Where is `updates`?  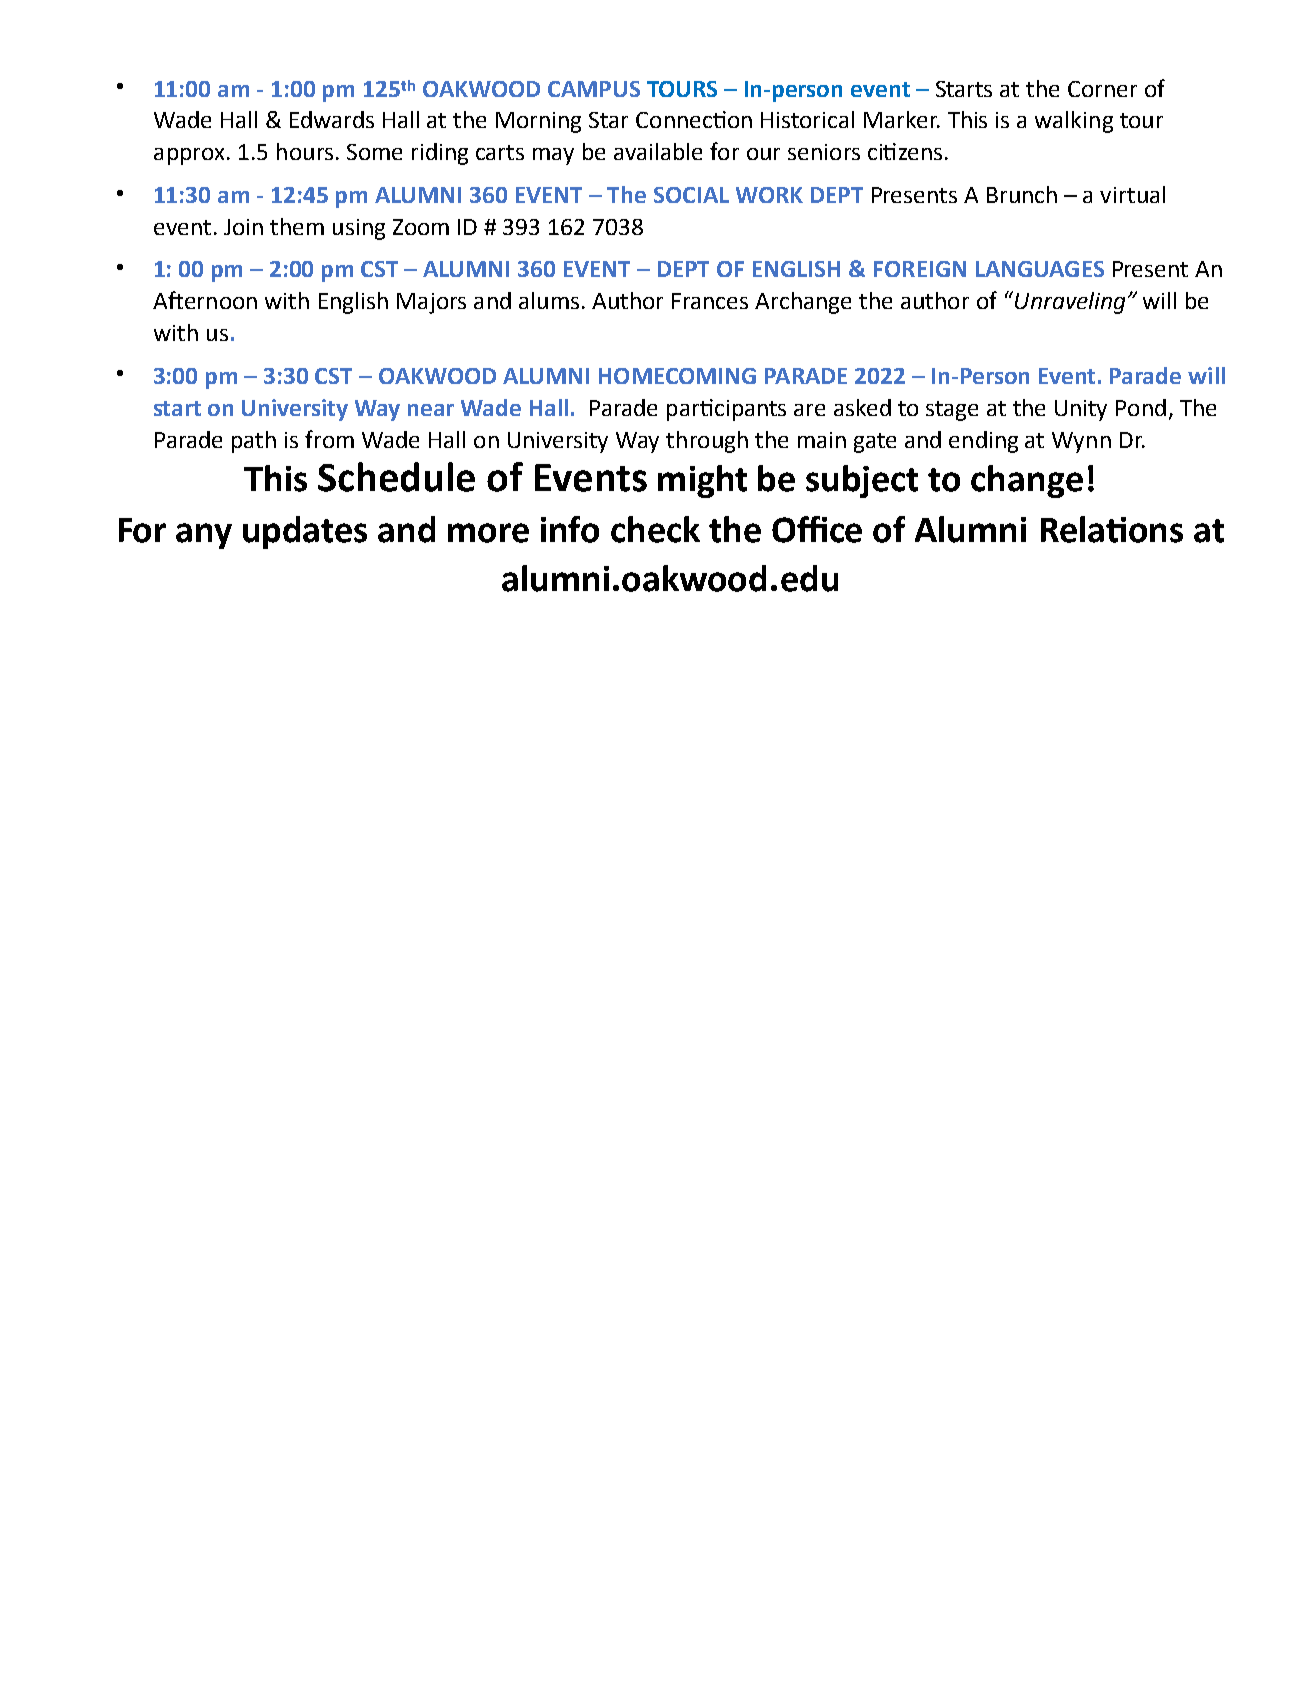 updates is located at coordinates (305, 532).
